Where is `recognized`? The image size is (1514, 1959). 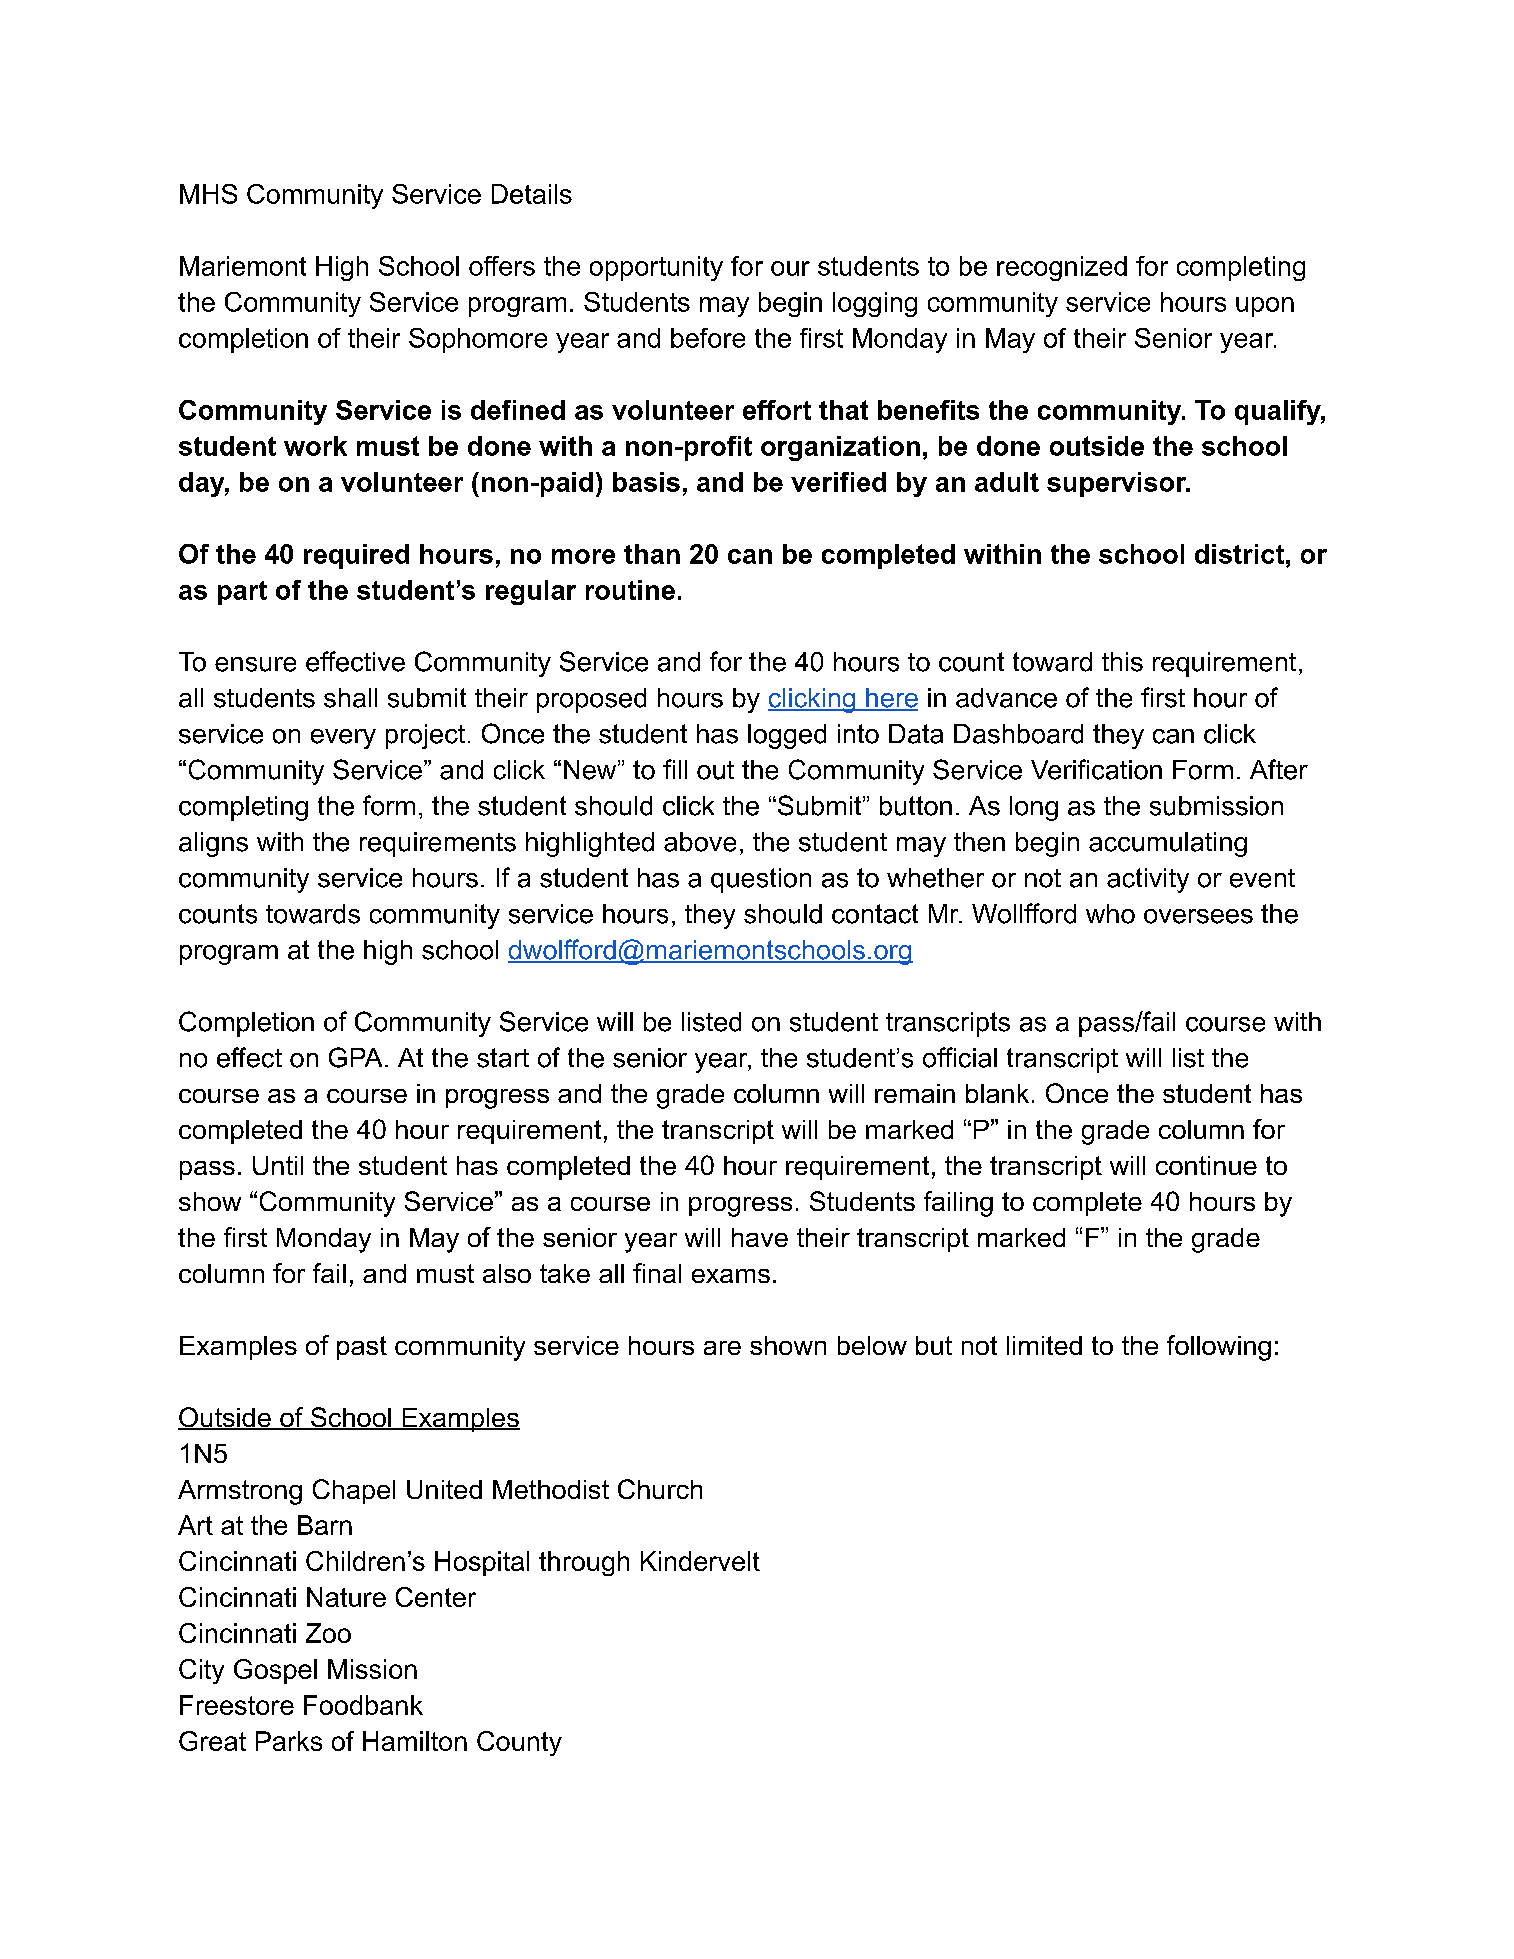 recognized is located at coordinates (1062, 268).
